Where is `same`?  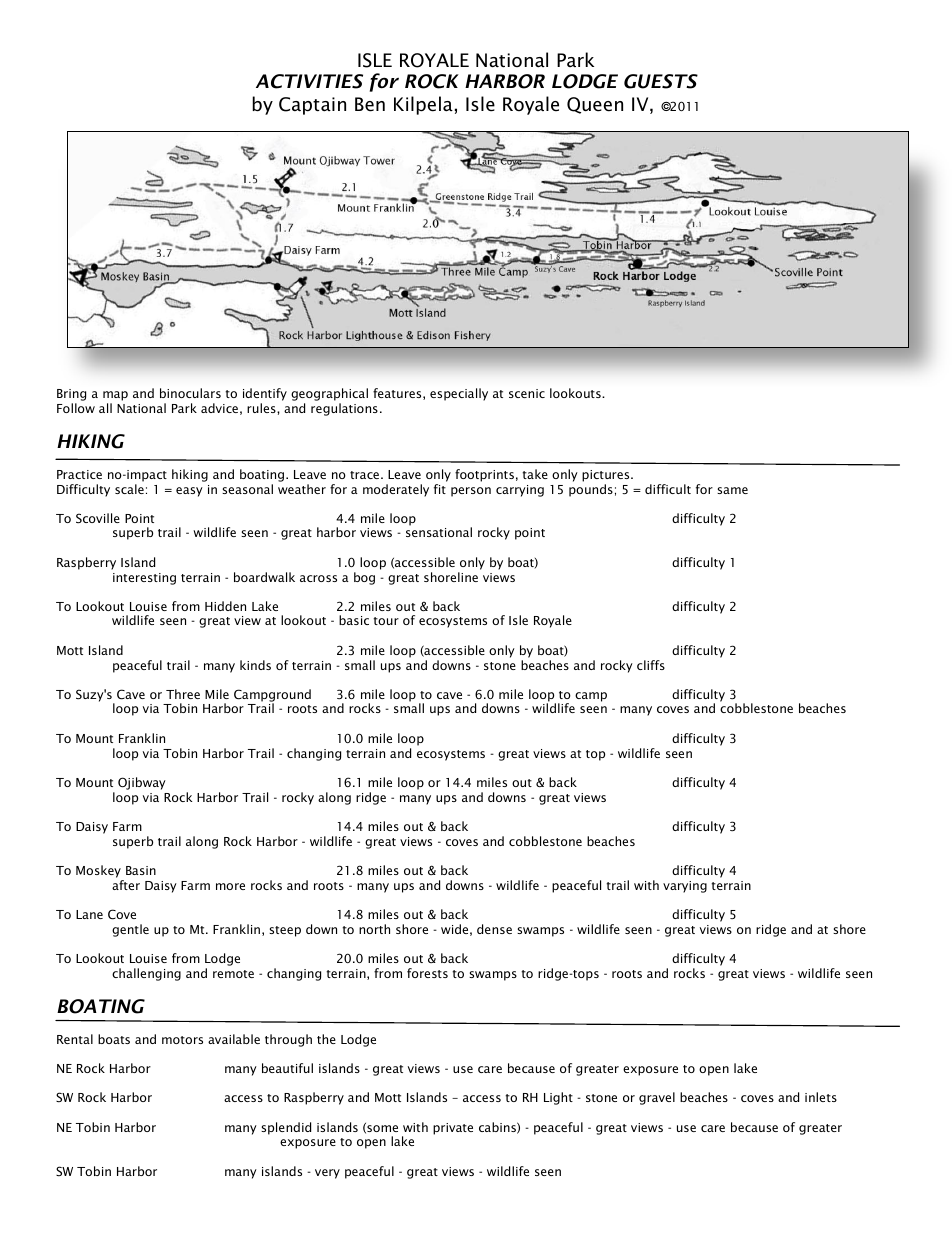 same is located at coordinates (732, 490).
